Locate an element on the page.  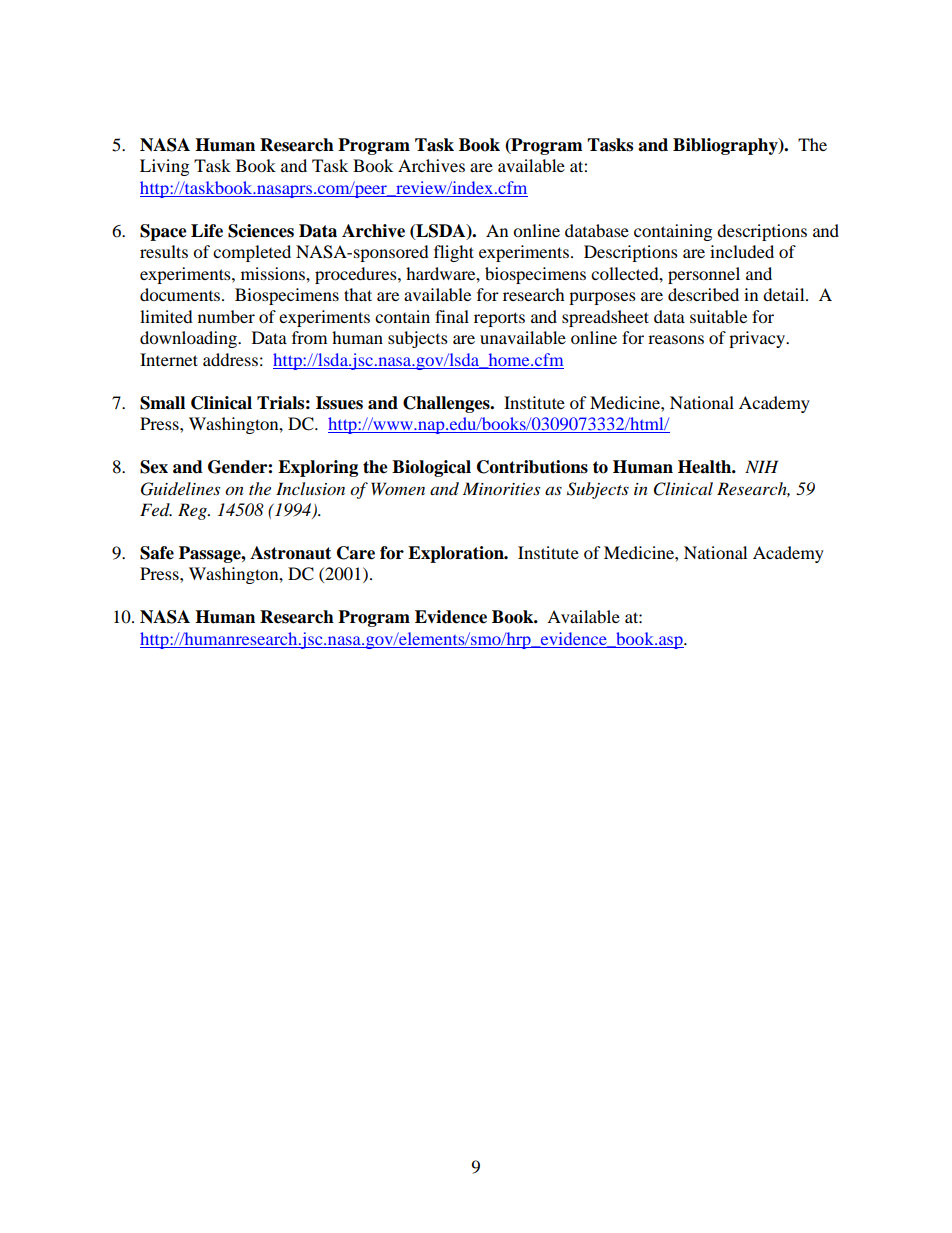
flight is located at coordinates (454, 253).
